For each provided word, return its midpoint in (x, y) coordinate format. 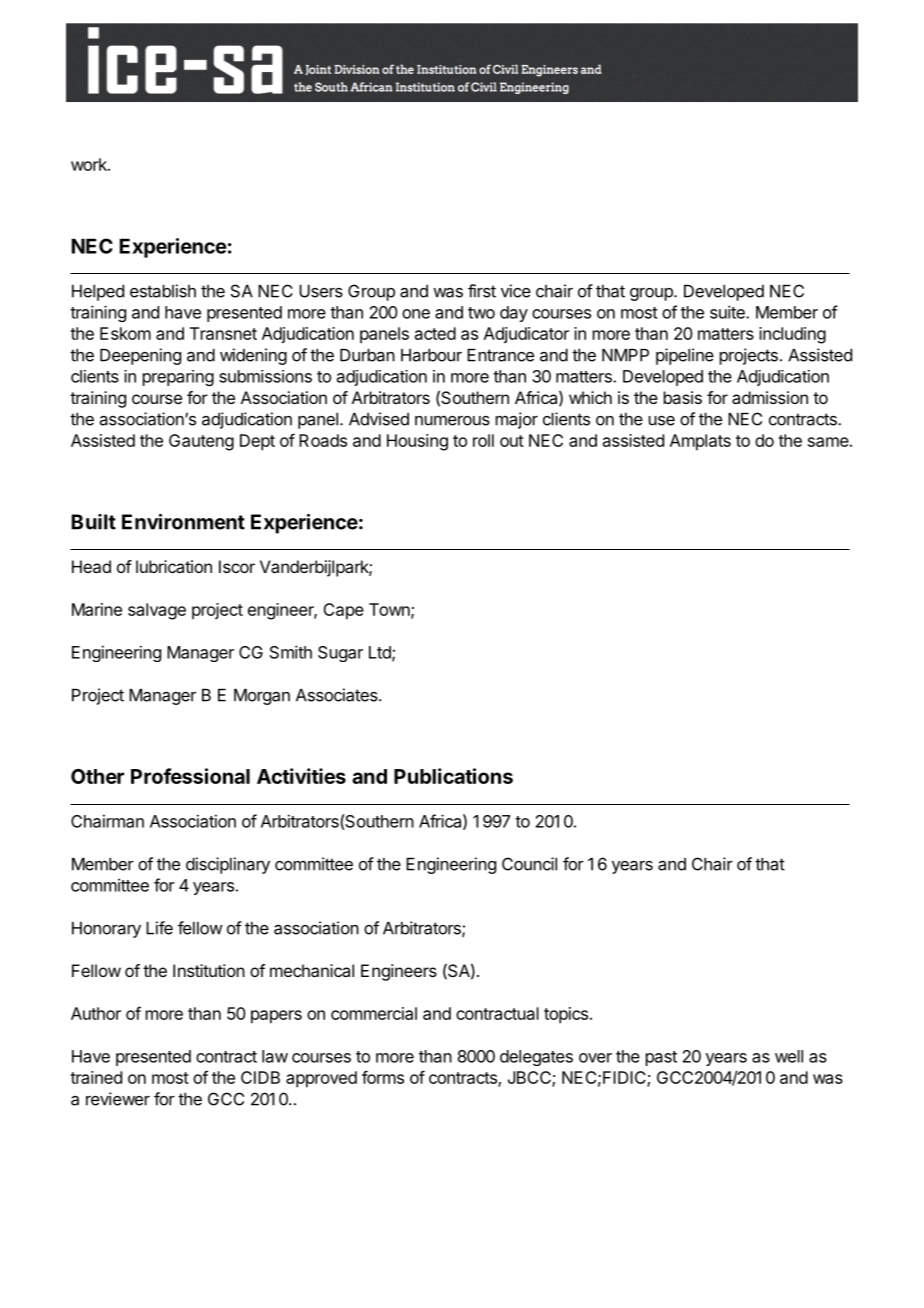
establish (163, 291)
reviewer (118, 1099)
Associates (338, 695)
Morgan (262, 697)
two (481, 313)
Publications (453, 776)
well (789, 1056)
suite (728, 312)
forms (383, 1077)
